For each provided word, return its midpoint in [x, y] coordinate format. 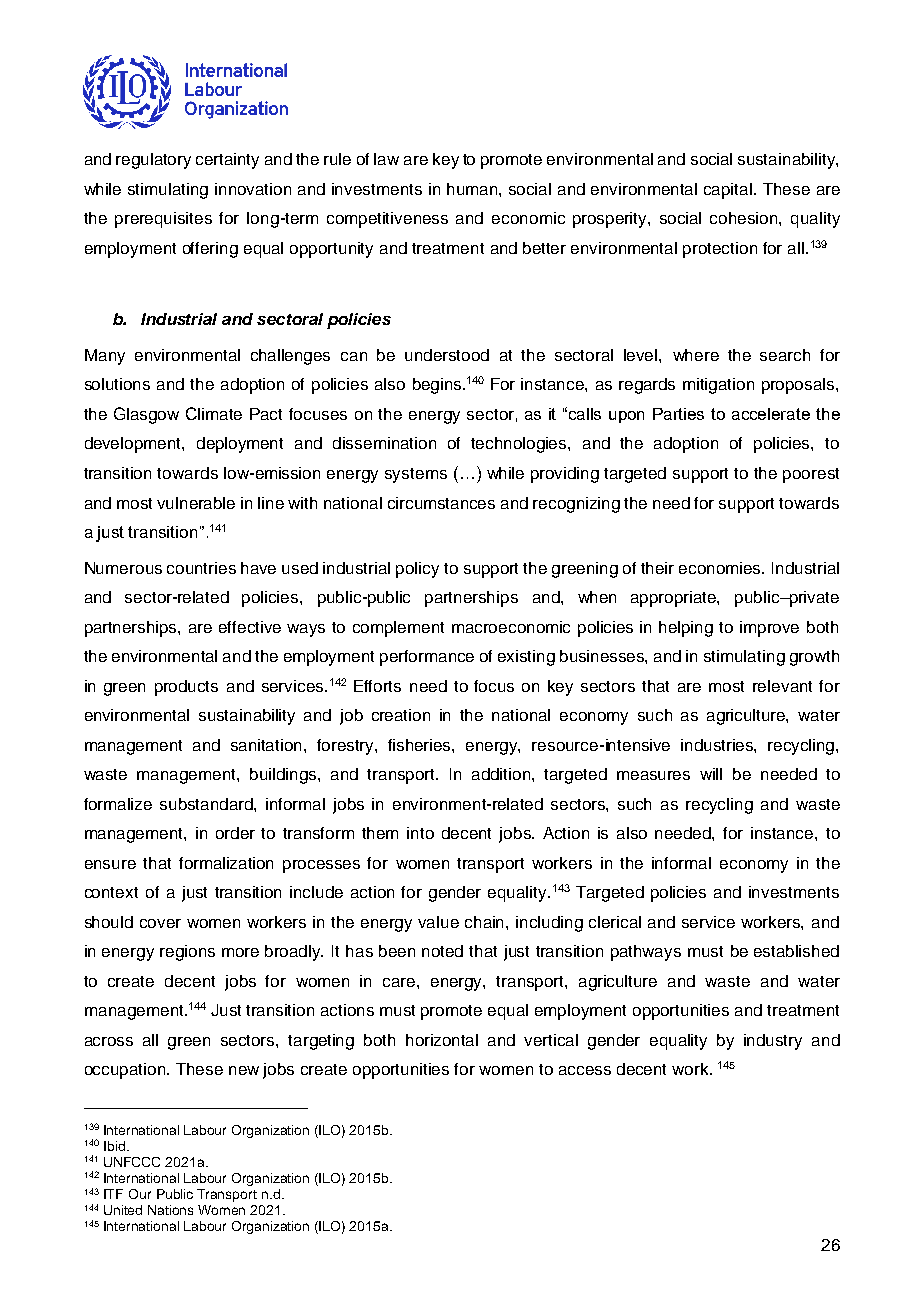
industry [773, 1042]
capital [729, 191]
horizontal [442, 1040]
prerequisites [163, 220]
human [473, 189]
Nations [170, 1210]
